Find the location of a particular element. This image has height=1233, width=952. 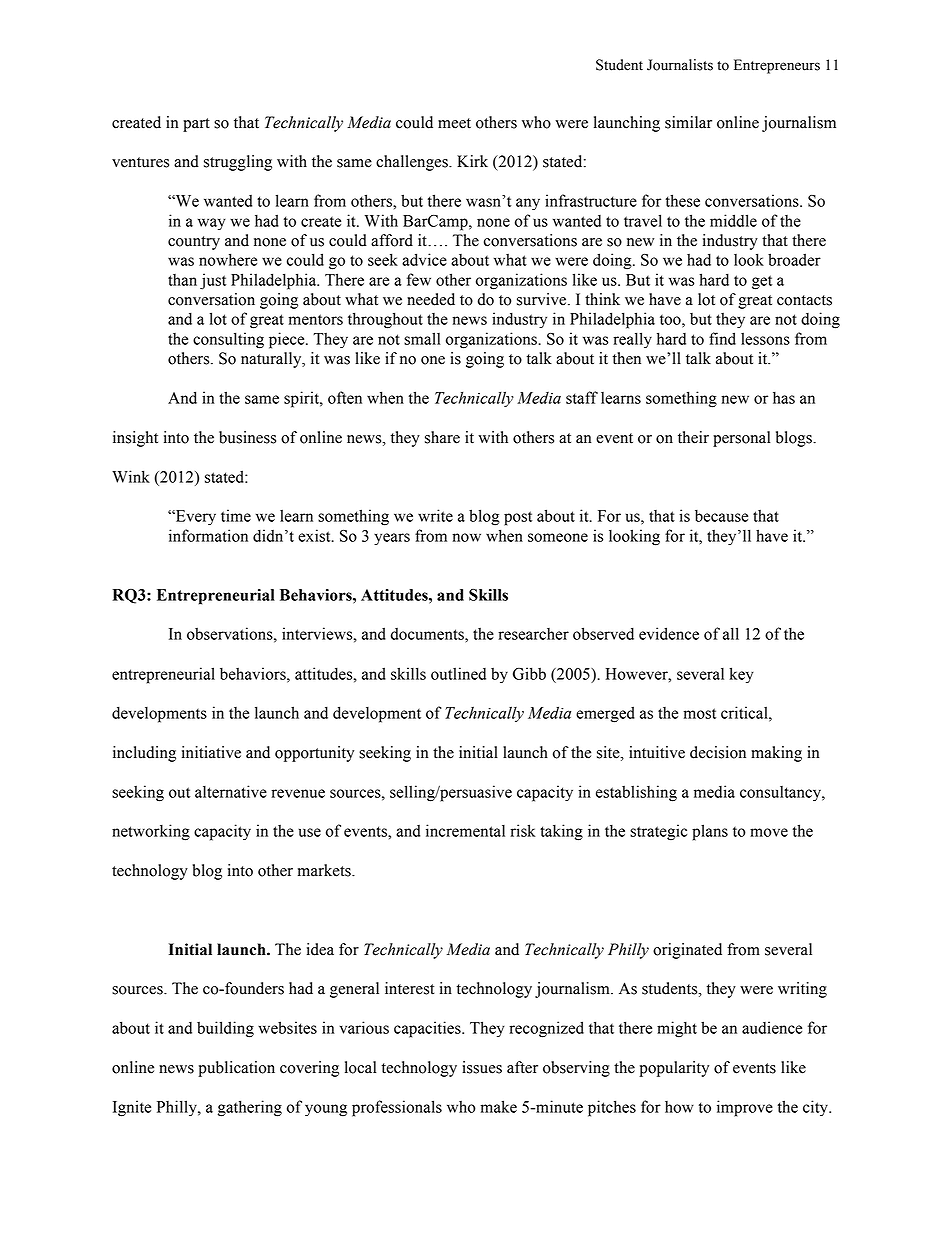

similar is located at coordinates (688, 122).
